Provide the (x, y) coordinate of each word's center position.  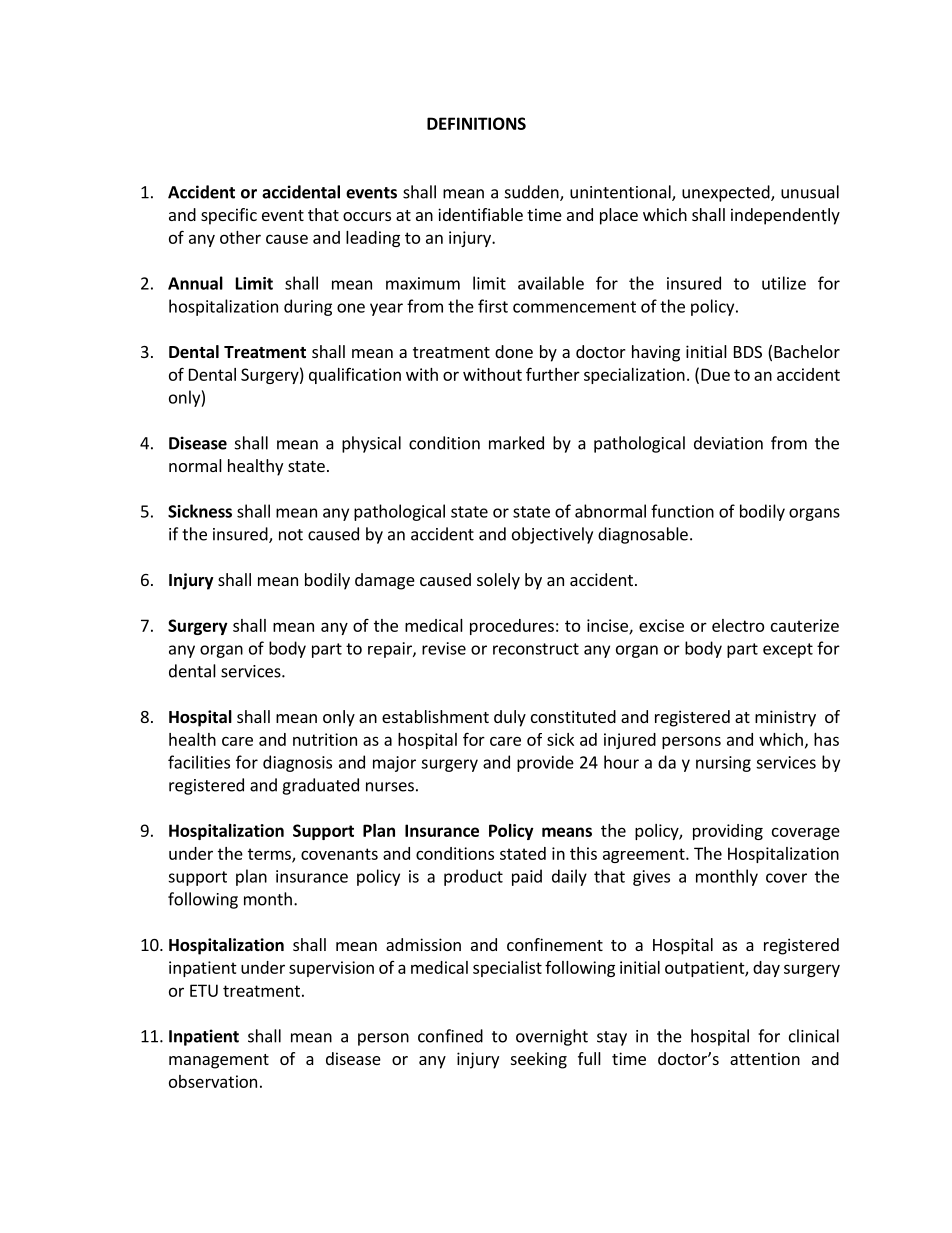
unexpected (727, 193)
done (514, 351)
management (219, 1061)
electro (738, 625)
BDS (748, 352)
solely (498, 581)
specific (229, 216)
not (291, 535)
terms (270, 855)
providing (728, 832)
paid (527, 877)
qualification (355, 375)
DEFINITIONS (476, 123)
